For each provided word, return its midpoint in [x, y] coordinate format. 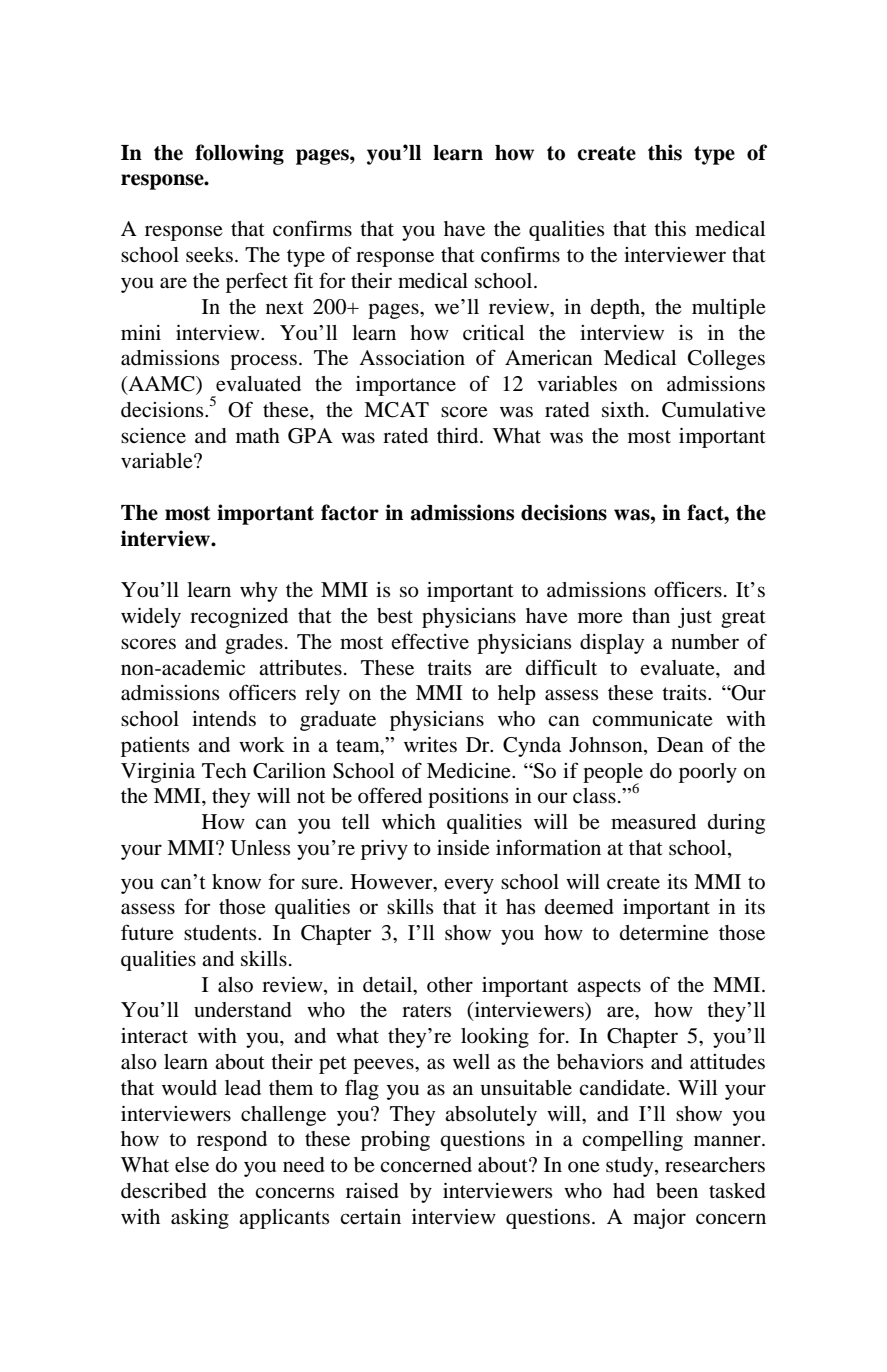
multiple [729, 309]
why [259, 592]
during [736, 824]
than [651, 615]
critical [493, 333]
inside [463, 848]
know [236, 882]
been [677, 1191]
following [239, 154]
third [459, 435]
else [192, 1165]
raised [372, 1191]
